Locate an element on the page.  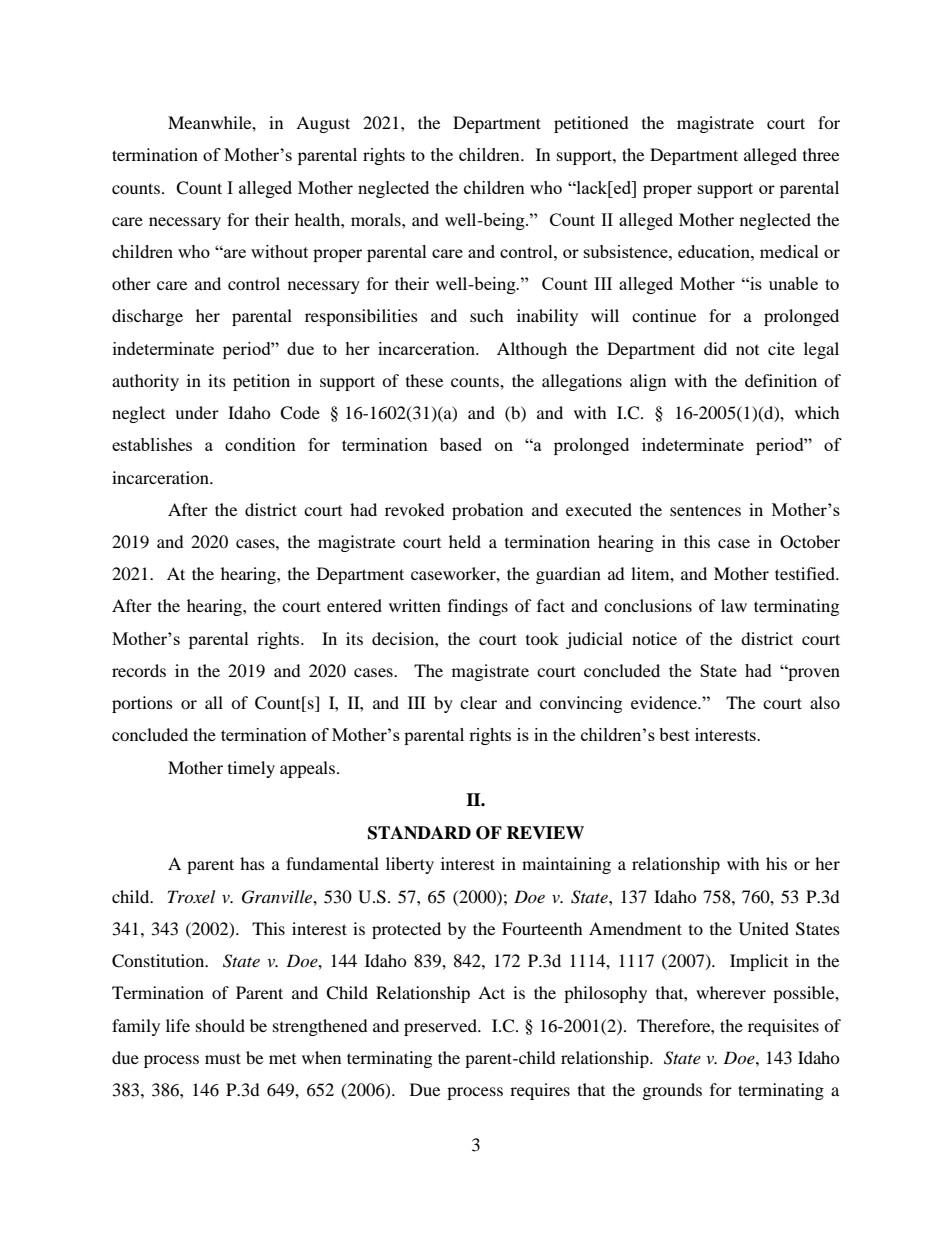
timely is located at coordinates (251, 769).
